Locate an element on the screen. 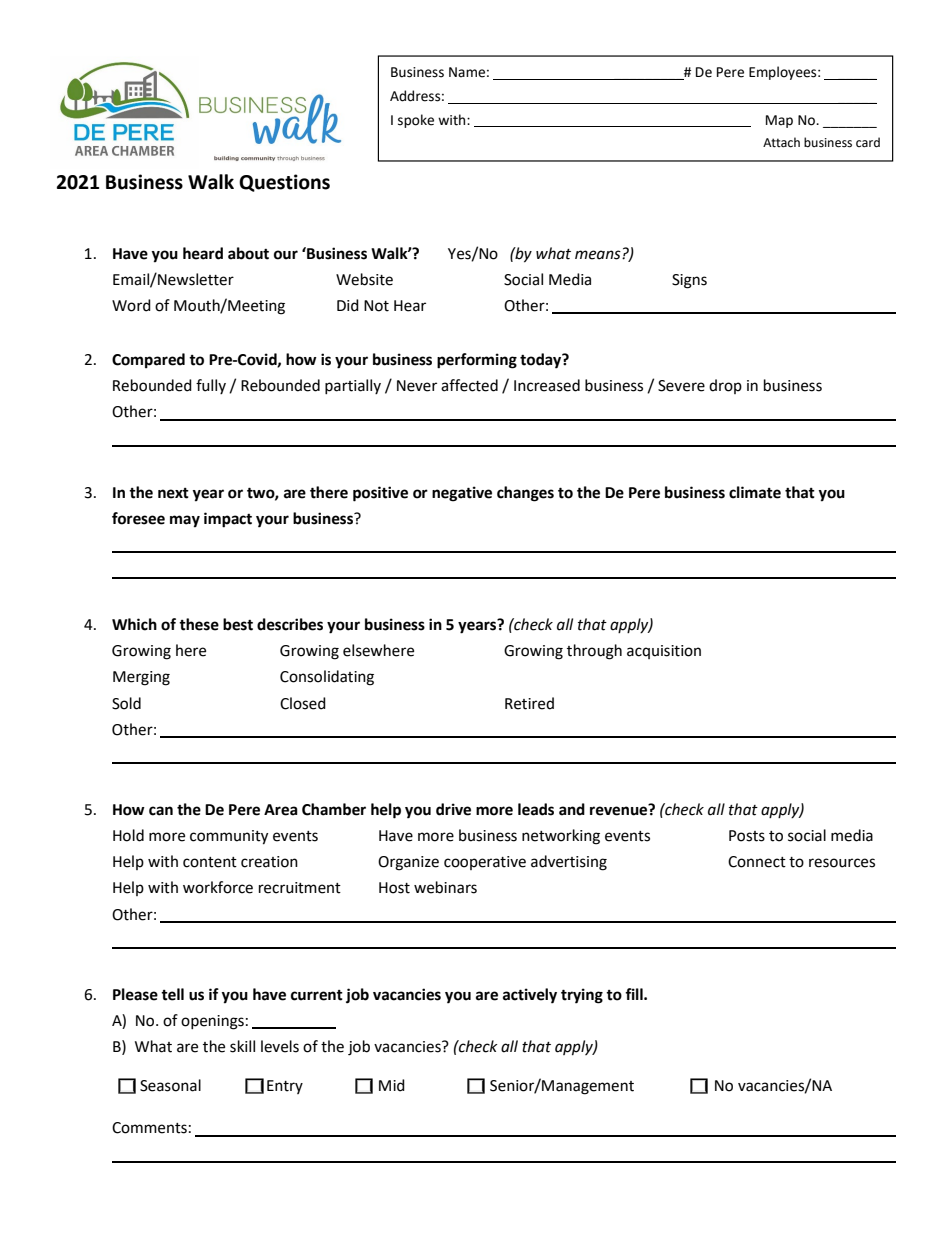 Image resolution: width=952 pixels, height=1233 pixels. Connect is located at coordinates (757, 862).
